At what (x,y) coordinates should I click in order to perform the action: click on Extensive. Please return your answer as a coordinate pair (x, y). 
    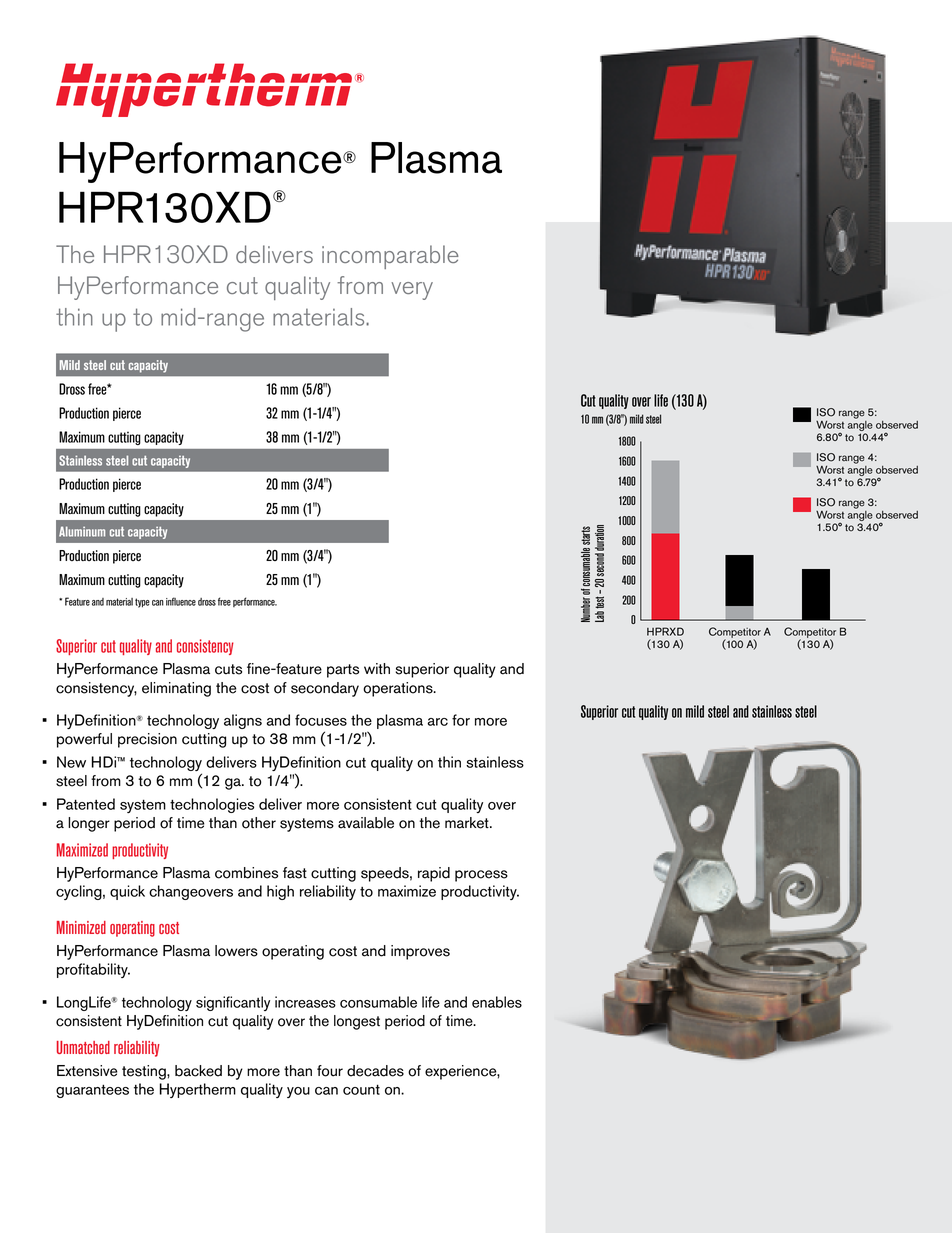
    Looking at the image, I should click on (87, 1071).
